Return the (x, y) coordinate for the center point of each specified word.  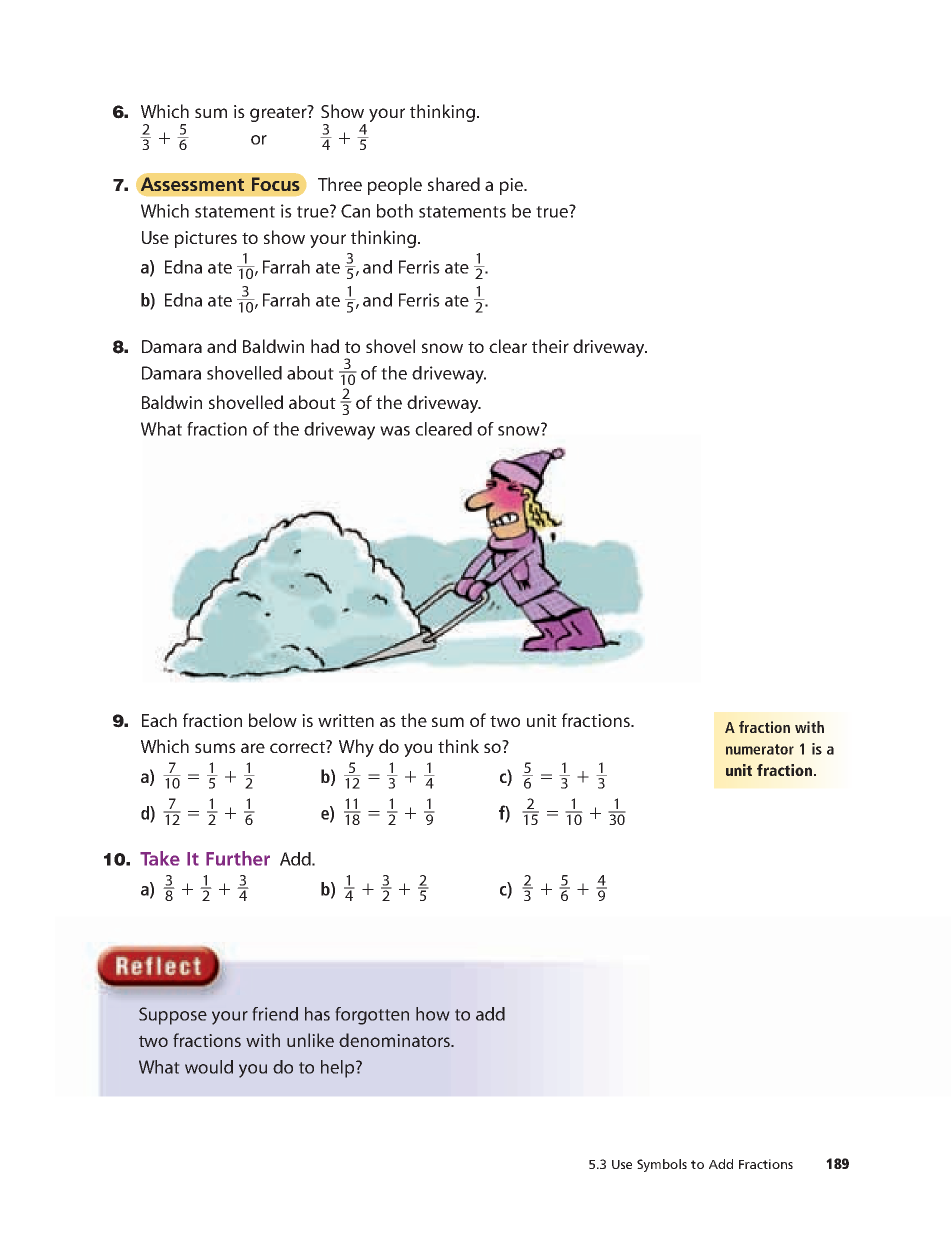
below (273, 720)
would (209, 1067)
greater (279, 113)
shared (454, 184)
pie (512, 186)
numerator (760, 749)
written (346, 720)
